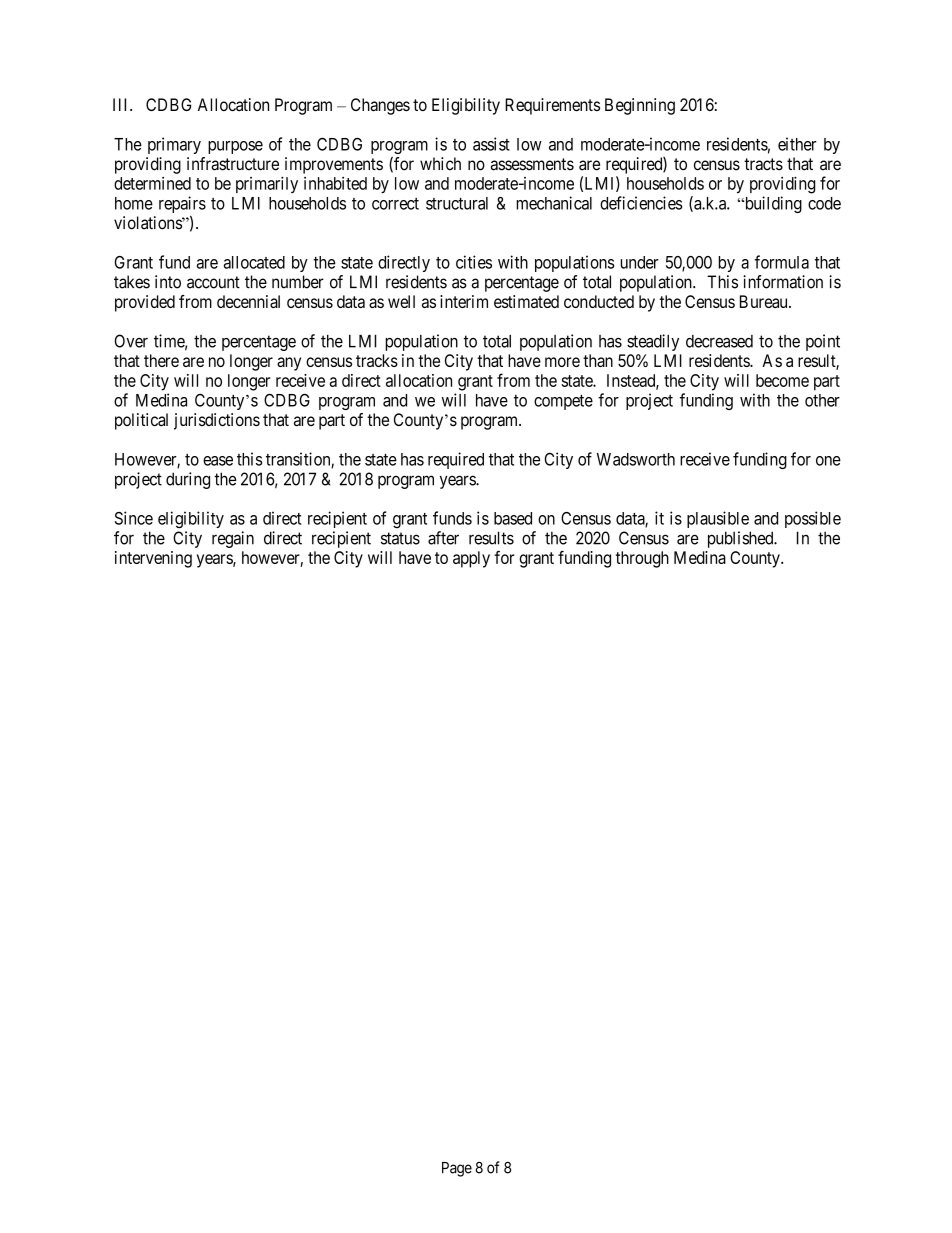  I want to click on tracts, so click(763, 164).
